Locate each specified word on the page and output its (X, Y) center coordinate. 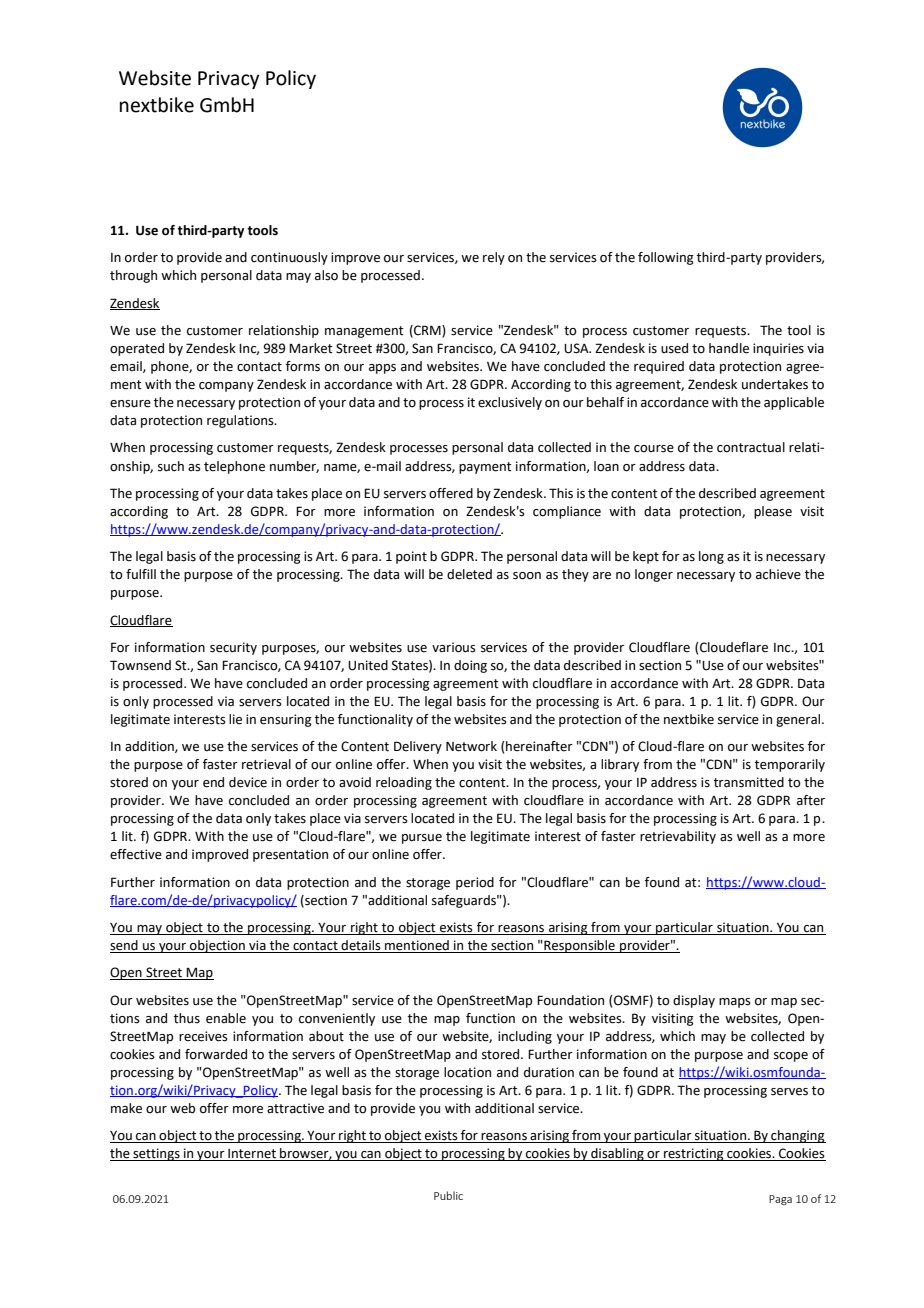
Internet (252, 1155)
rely (494, 258)
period (475, 883)
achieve (778, 574)
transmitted (749, 782)
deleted (469, 574)
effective (136, 854)
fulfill (141, 574)
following (666, 258)
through (133, 276)
